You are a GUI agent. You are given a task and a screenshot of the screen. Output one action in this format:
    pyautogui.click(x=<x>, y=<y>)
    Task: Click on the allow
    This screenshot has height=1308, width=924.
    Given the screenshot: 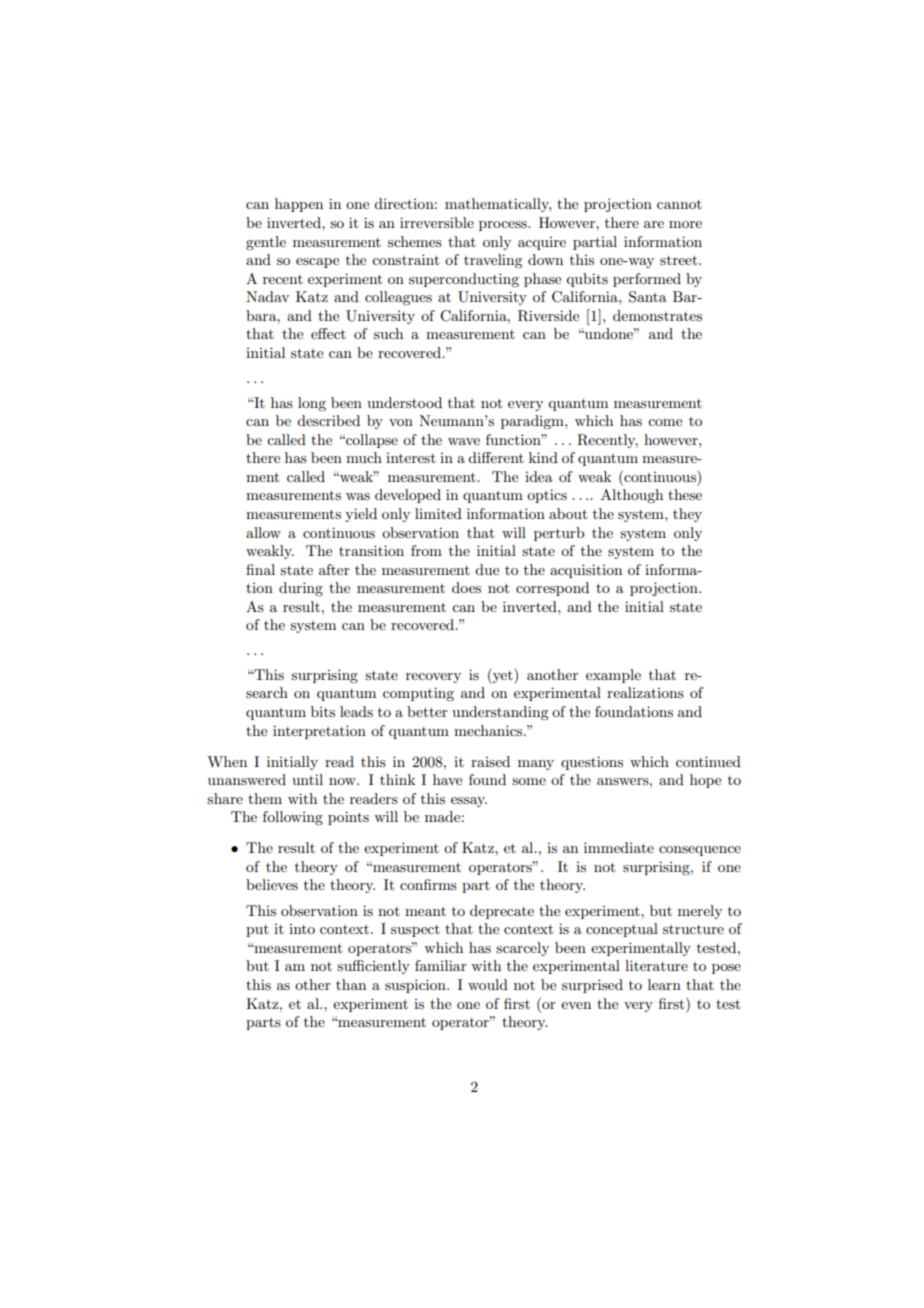 What is the action you would take?
    pyautogui.click(x=263, y=532)
